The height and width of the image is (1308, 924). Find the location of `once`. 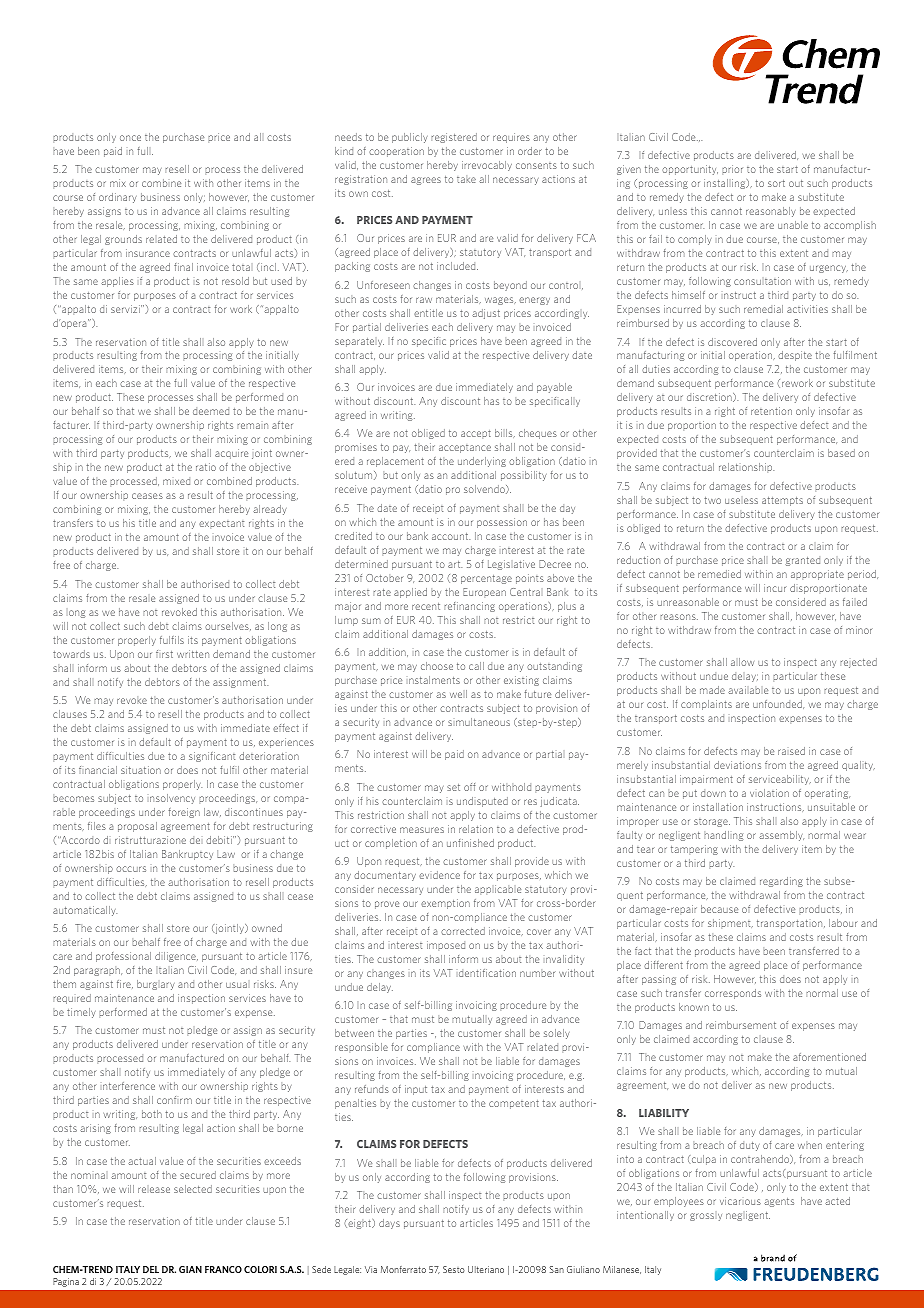

once is located at coordinates (130, 138).
